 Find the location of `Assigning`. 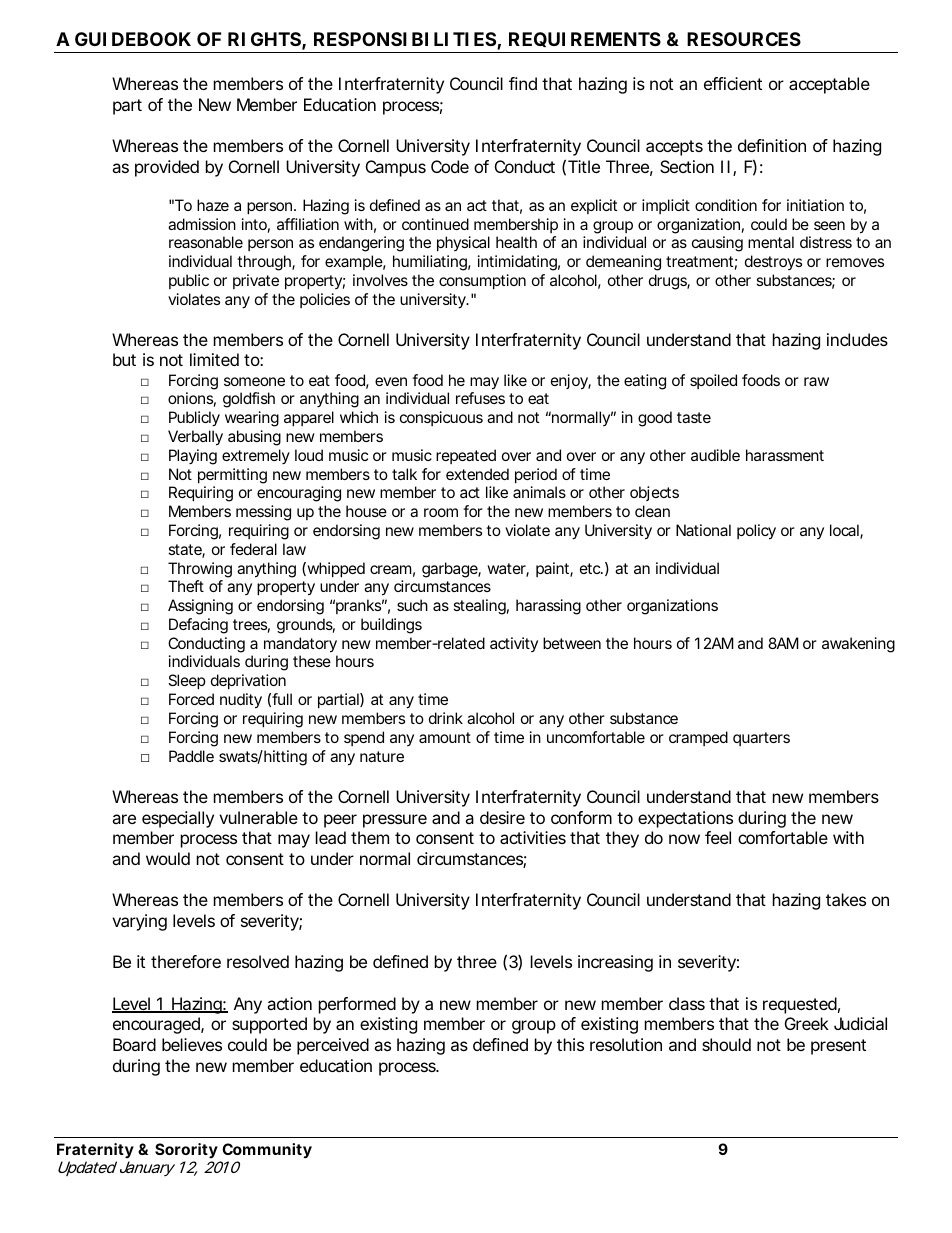

Assigning is located at coordinates (200, 607).
